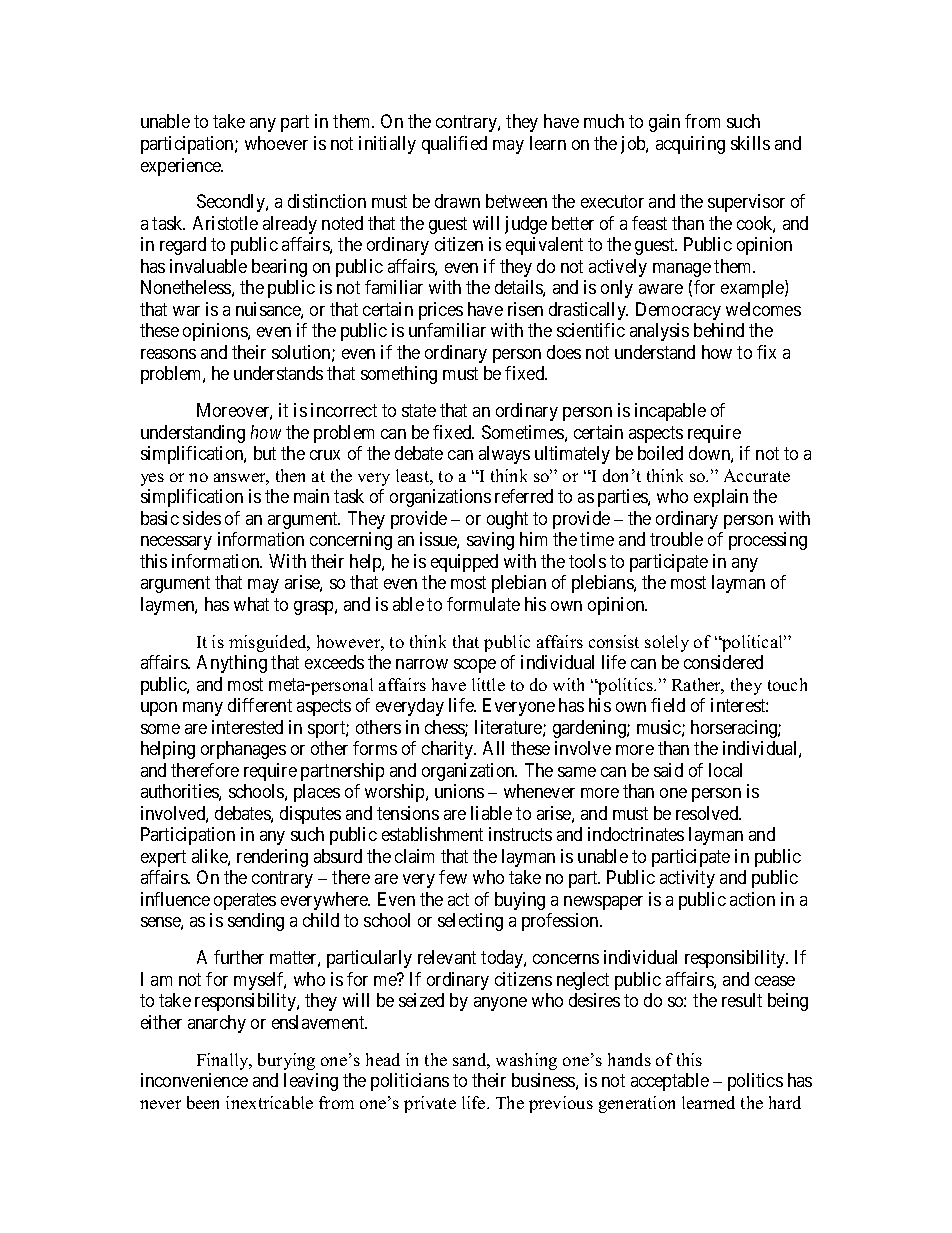 The image size is (952, 1233). I want to click on resolved, so click(708, 813).
